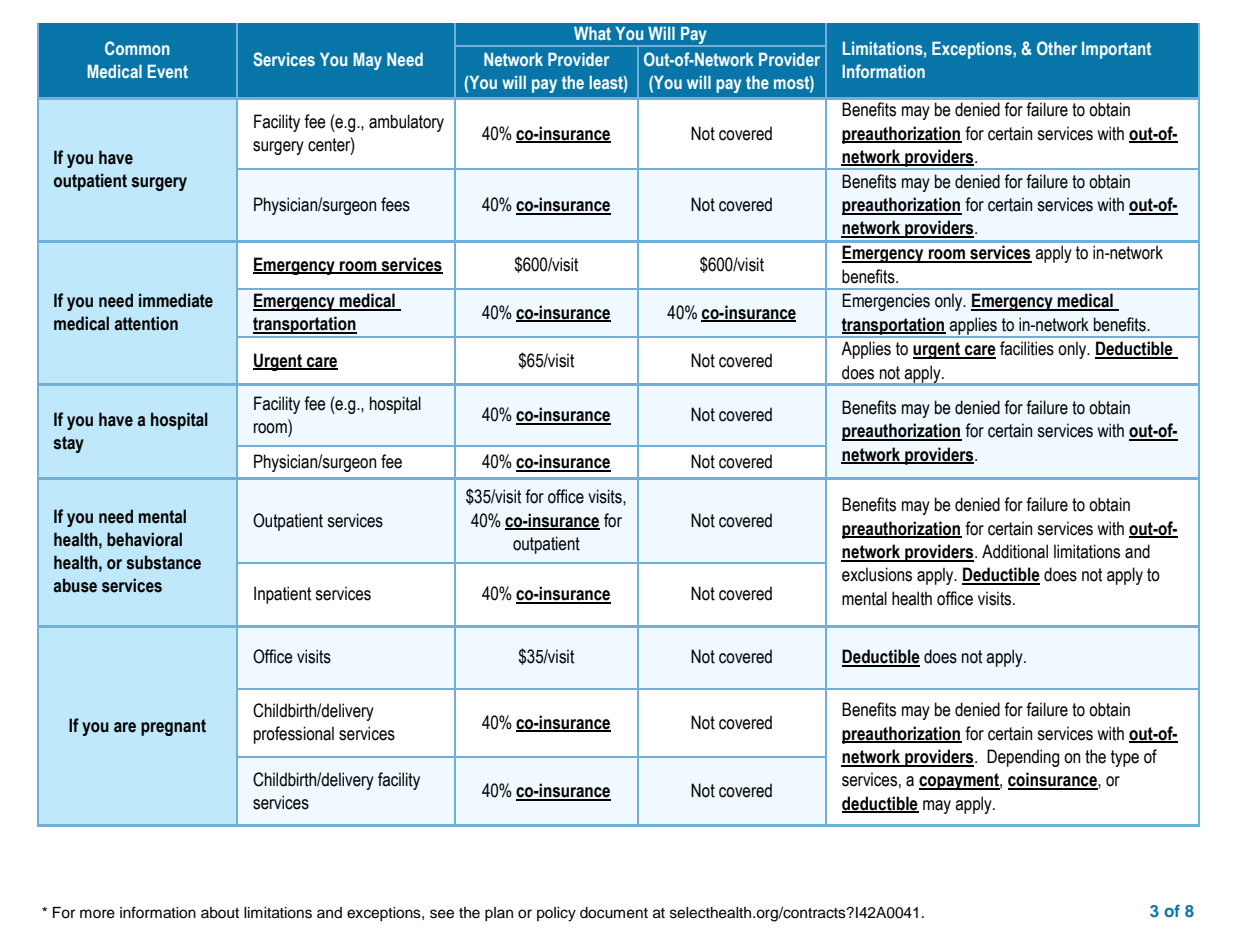 This screenshot has width=1233, height=952. Describe the element at coordinates (877, 574) in the screenshot. I see `exclusions` at that location.
